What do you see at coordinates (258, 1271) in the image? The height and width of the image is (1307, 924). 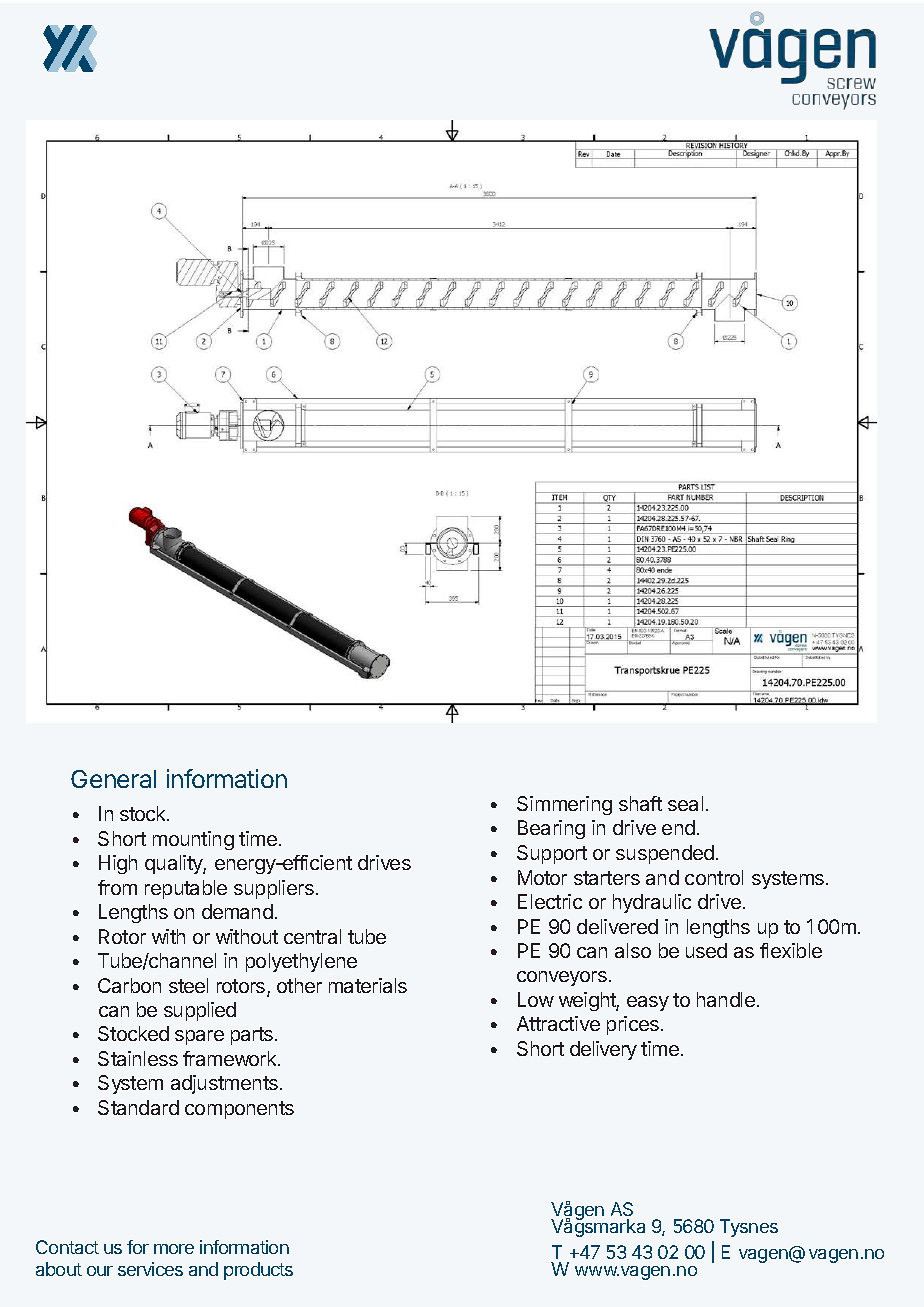 I see `products` at bounding box center [258, 1271].
